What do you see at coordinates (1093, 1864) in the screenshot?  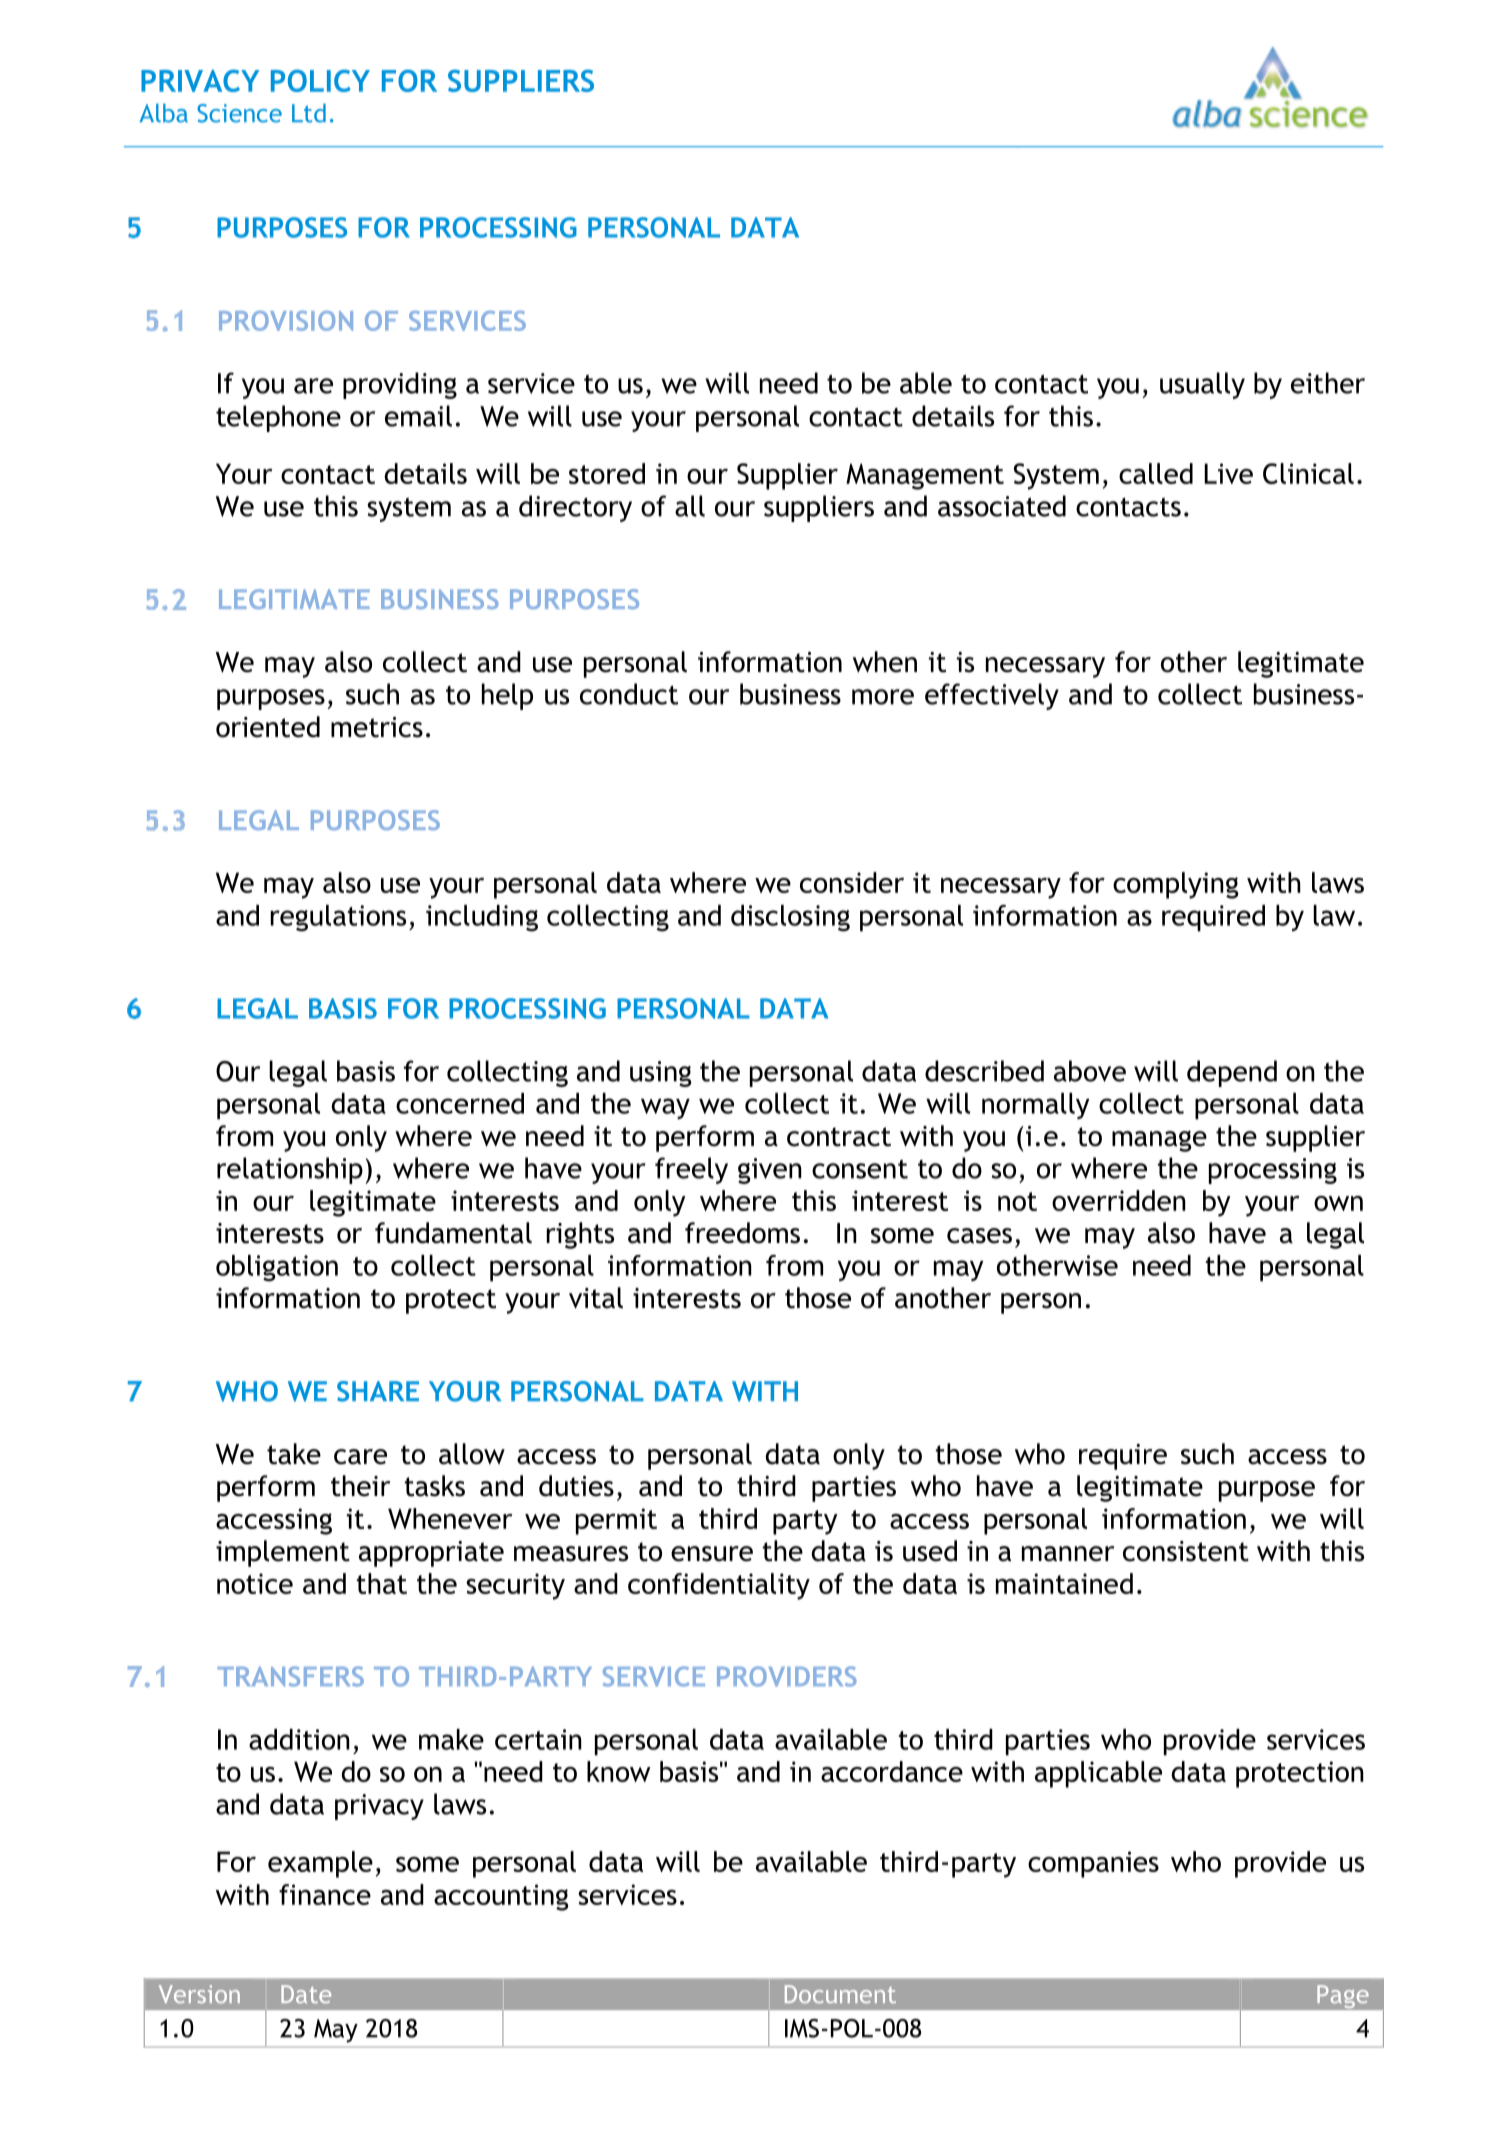 I see `companies` at bounding box center [1093, 1864].
